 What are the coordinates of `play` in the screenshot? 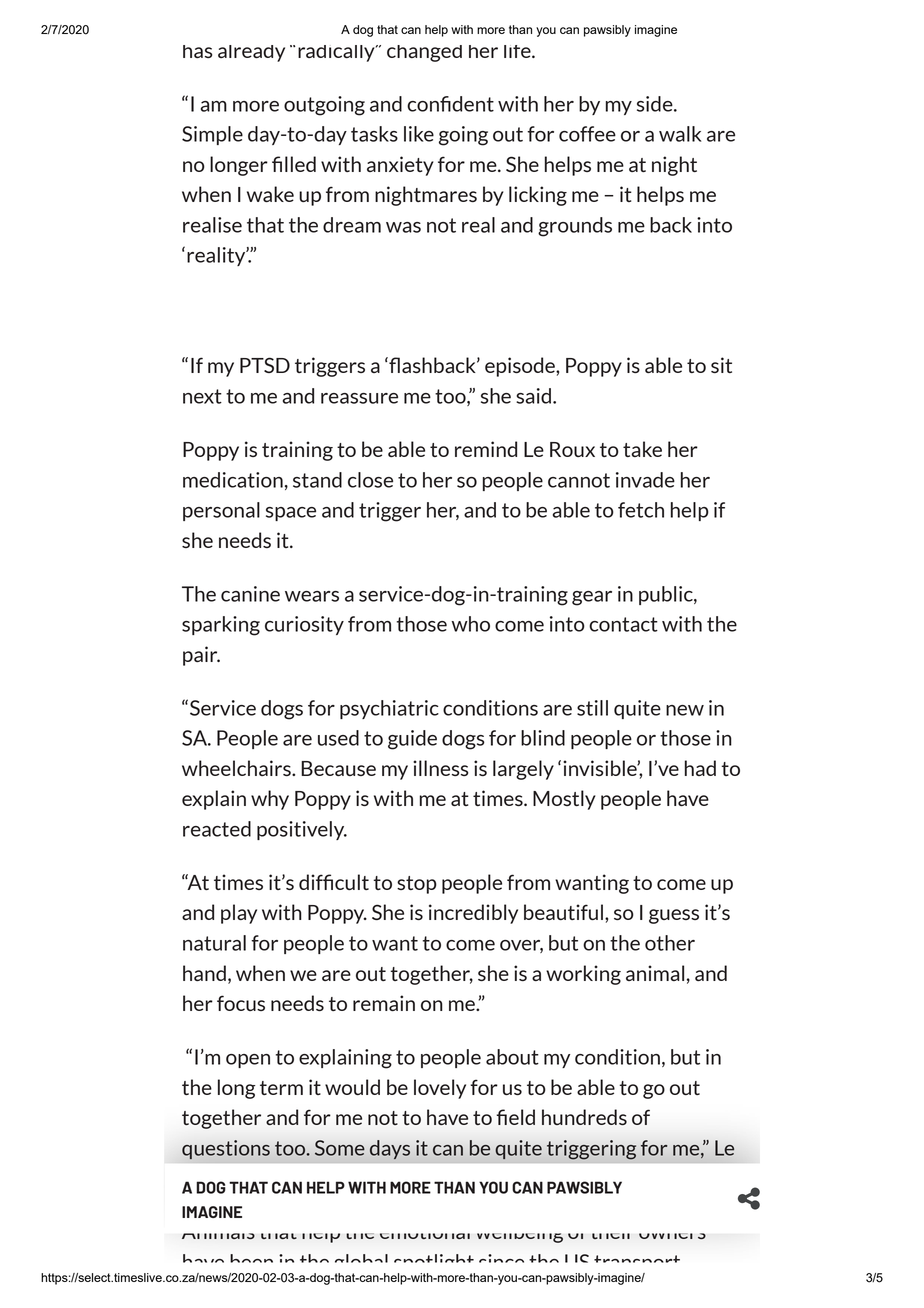 It's located at (239, 914).
